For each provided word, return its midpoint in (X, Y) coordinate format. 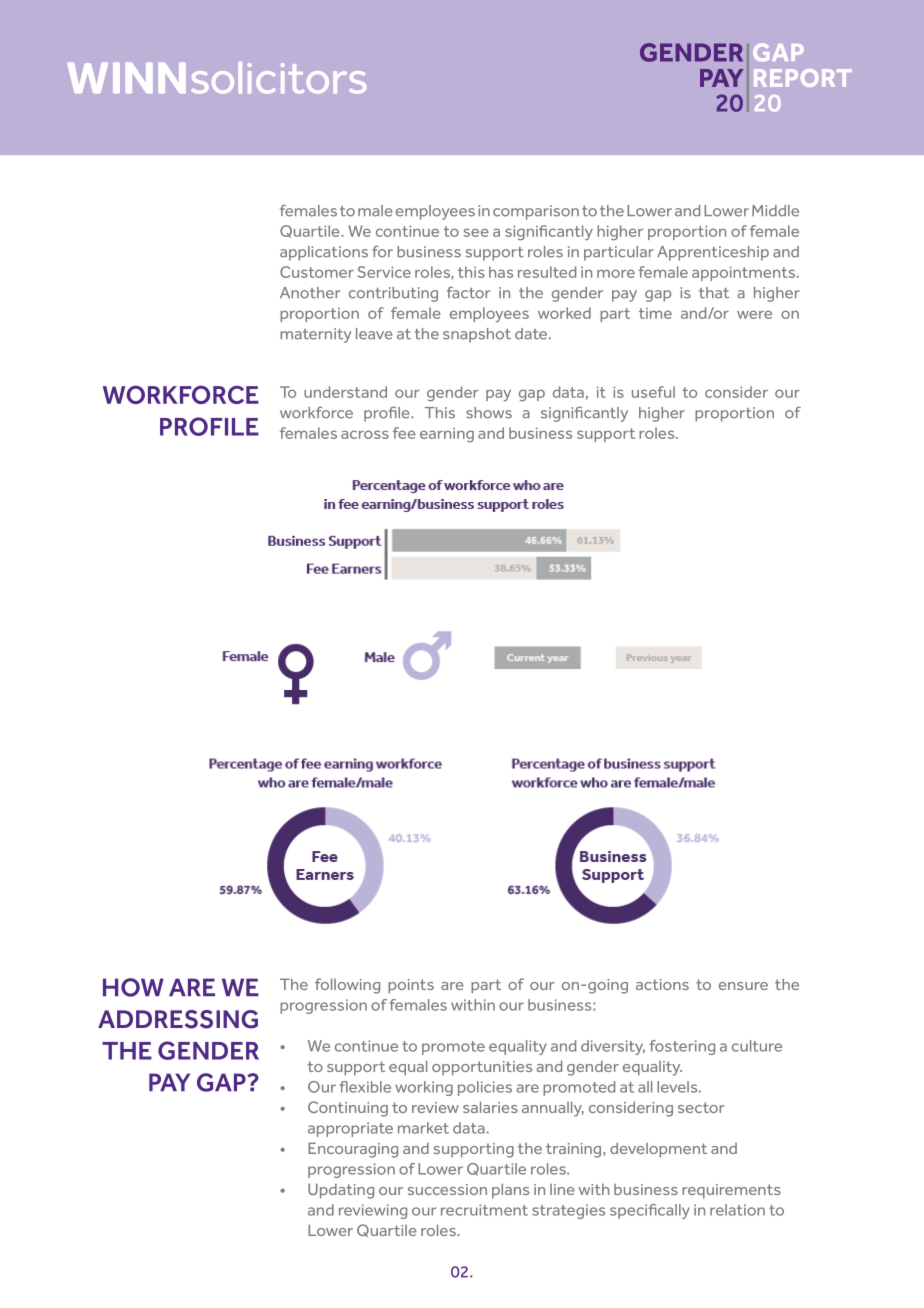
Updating (341, 1191)
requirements (731, 1191)
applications (324, 253)
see (476, 232)
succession (447, 1189)
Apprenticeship (713, 253)
